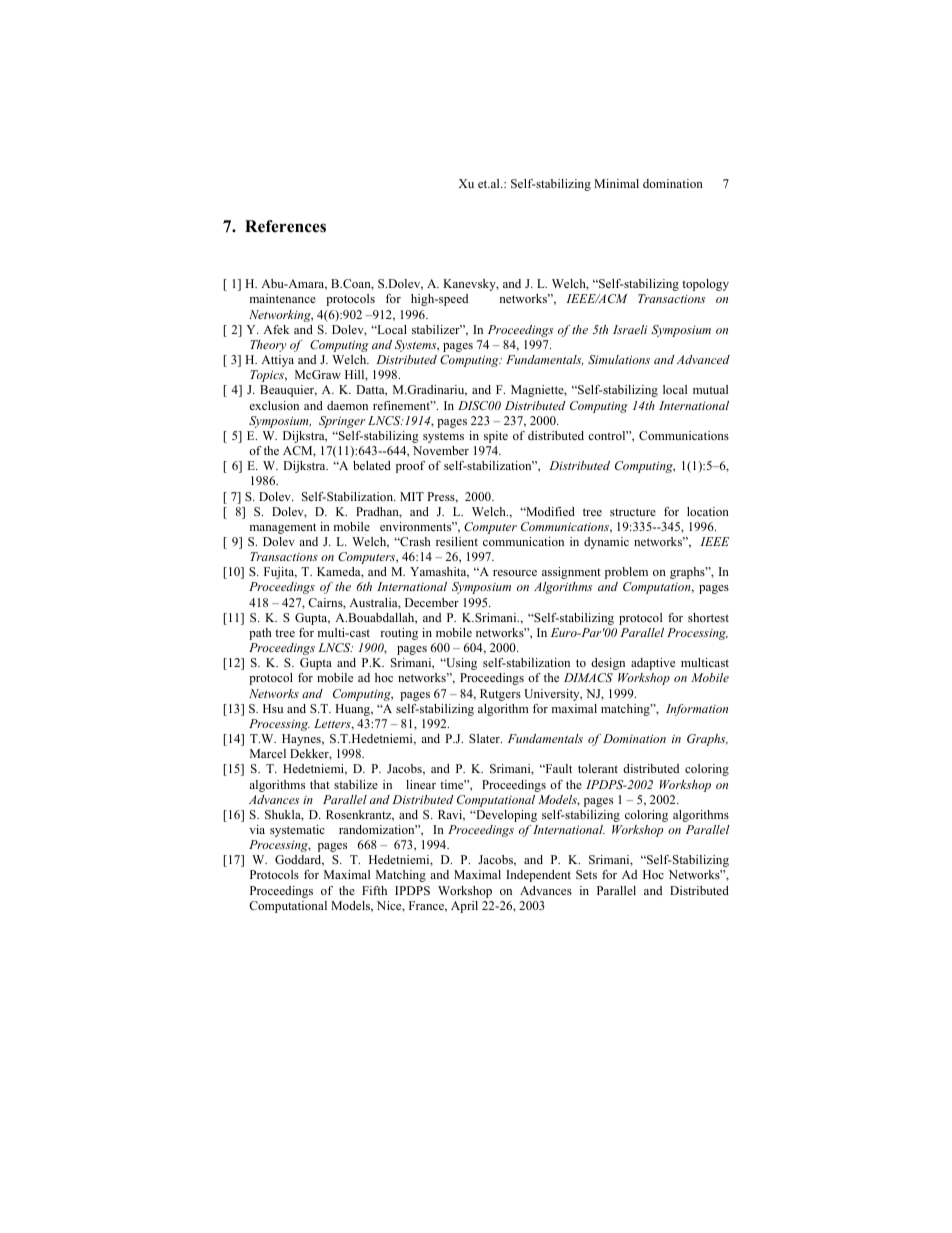  What do you see at coordinates (616, 183) in the image?
I see `Minimal` at bounding box center [616, 183].
